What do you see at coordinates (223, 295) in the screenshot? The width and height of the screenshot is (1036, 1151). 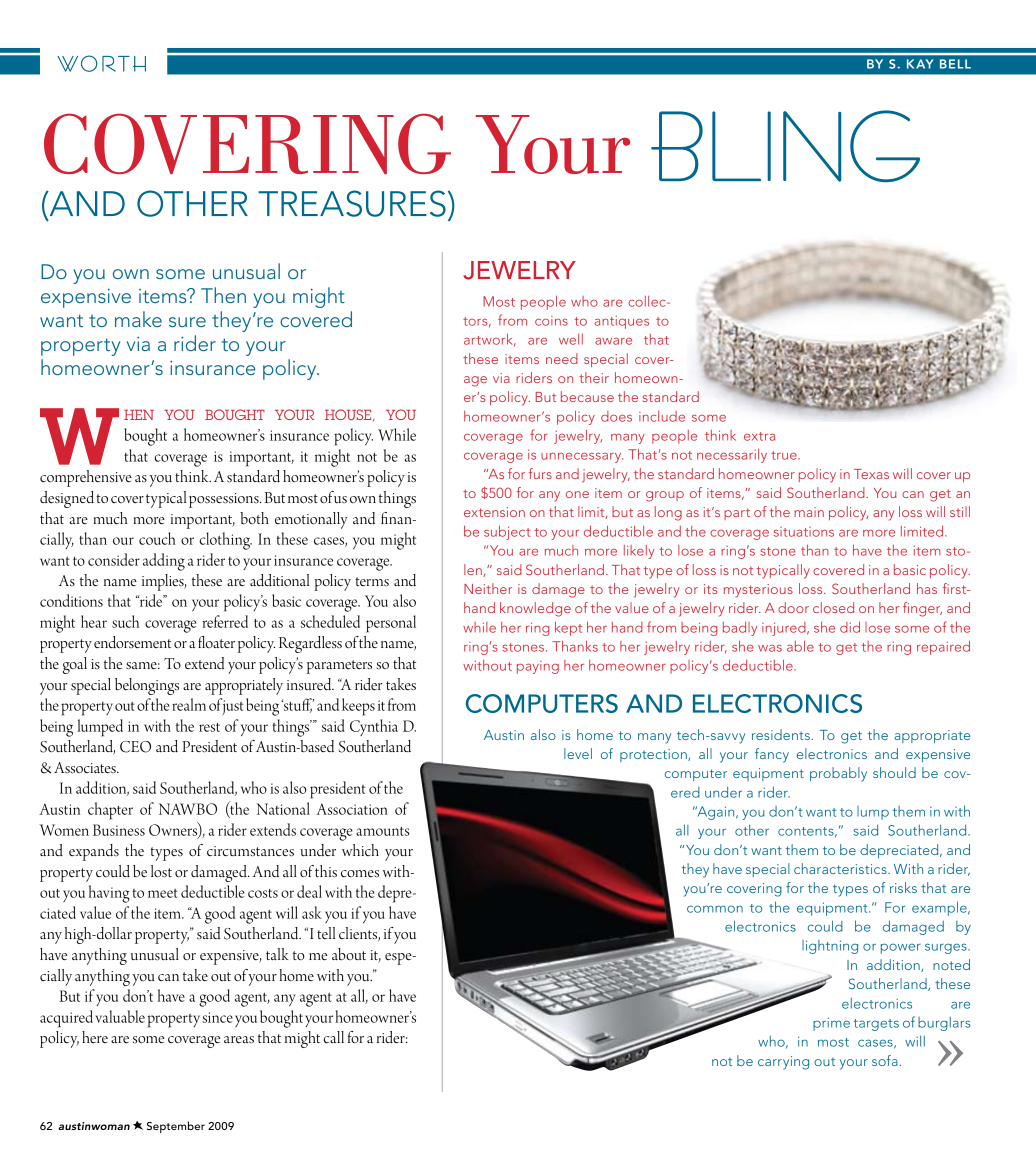 I see `Then` at bounding box center [223, 295].
